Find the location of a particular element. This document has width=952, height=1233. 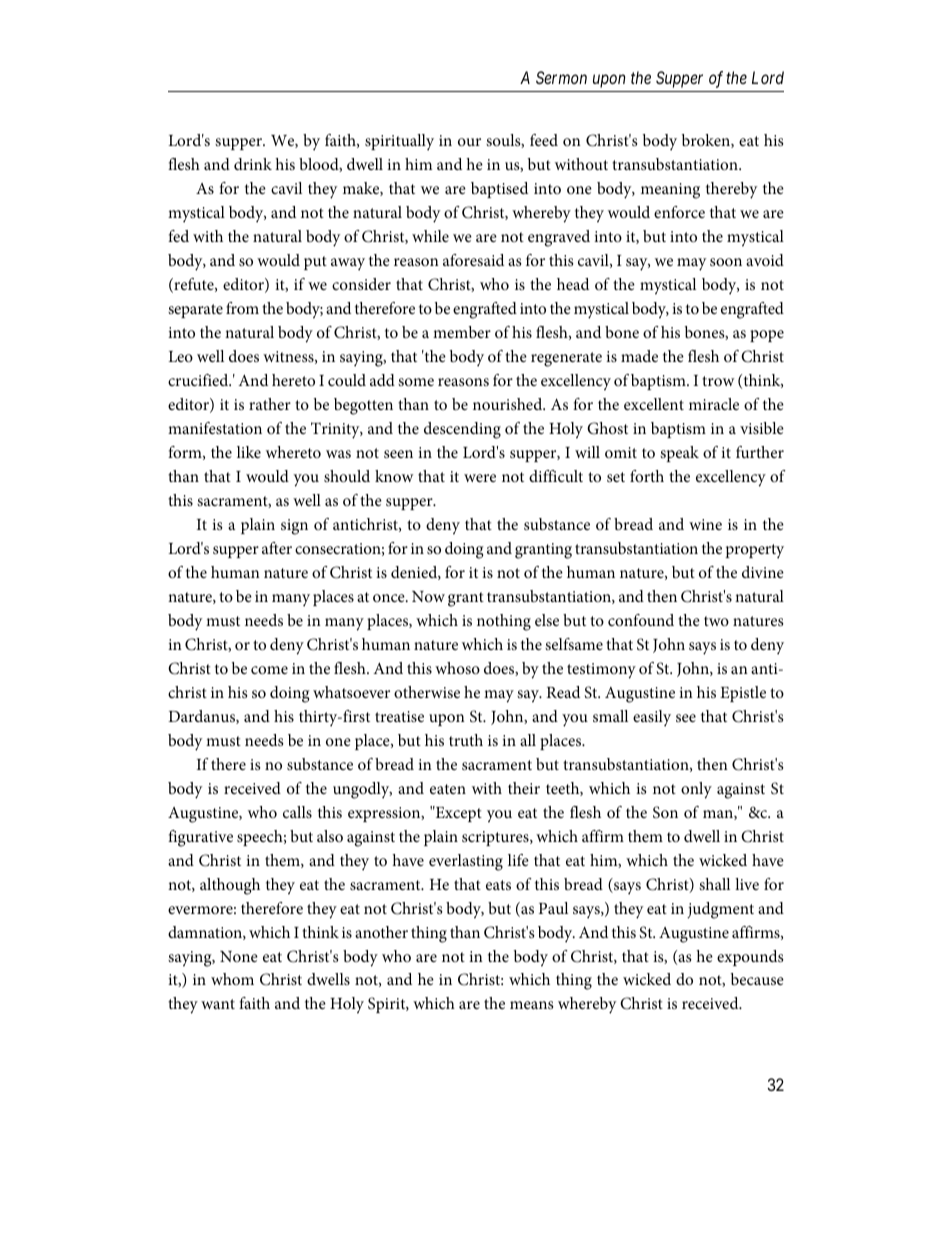

from is located at coordinates (242, 308).
